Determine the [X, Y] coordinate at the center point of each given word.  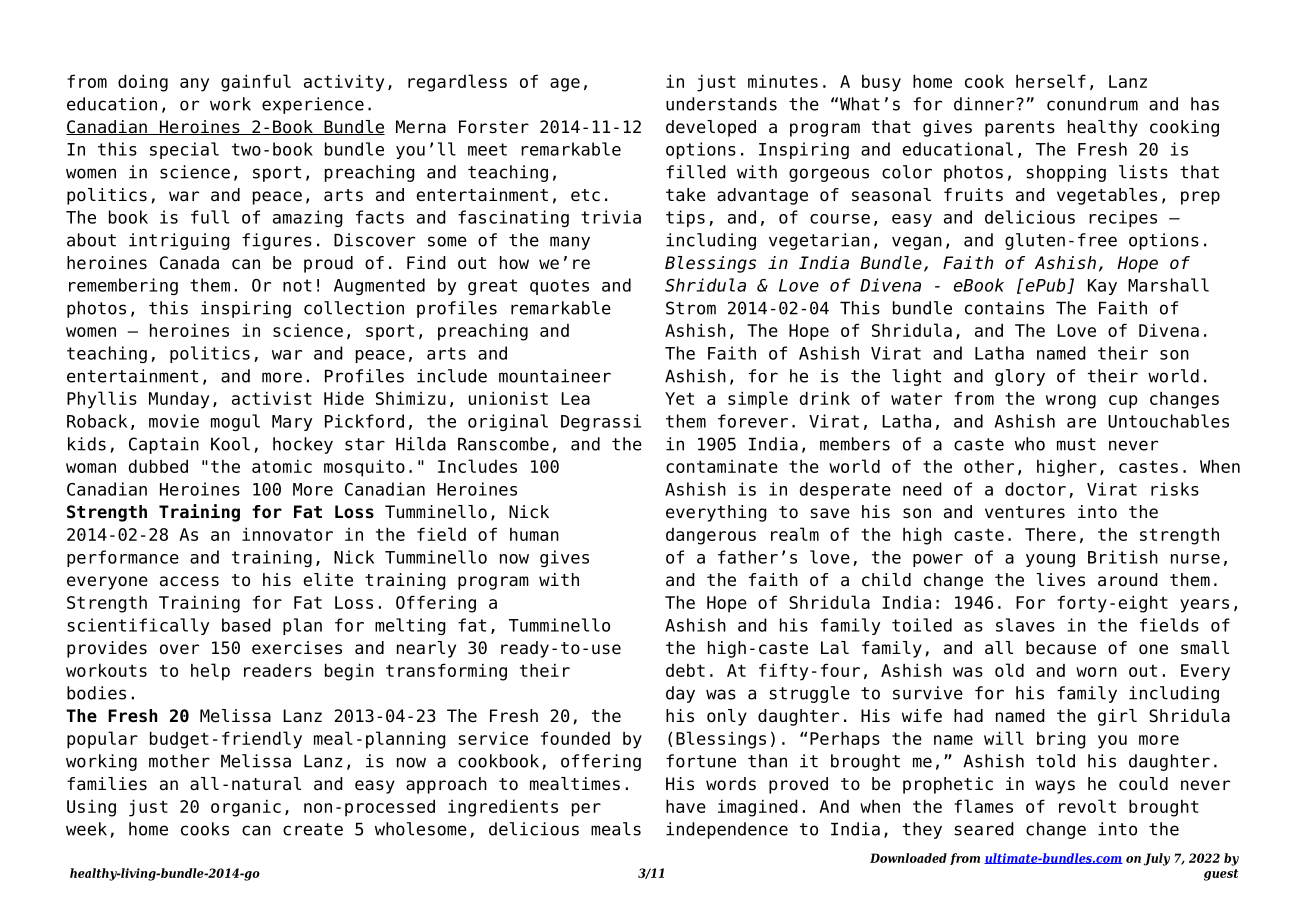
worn [1096, 672]
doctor [1035, 489]
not [297, 285]
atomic [282, 466]
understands [721, 104]
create [313, 829]
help [210, 672]
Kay [1102, 287]
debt [685, 670]
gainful [256, 83]
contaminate [722, 466]
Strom [691, 308]
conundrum [1092, 104]
